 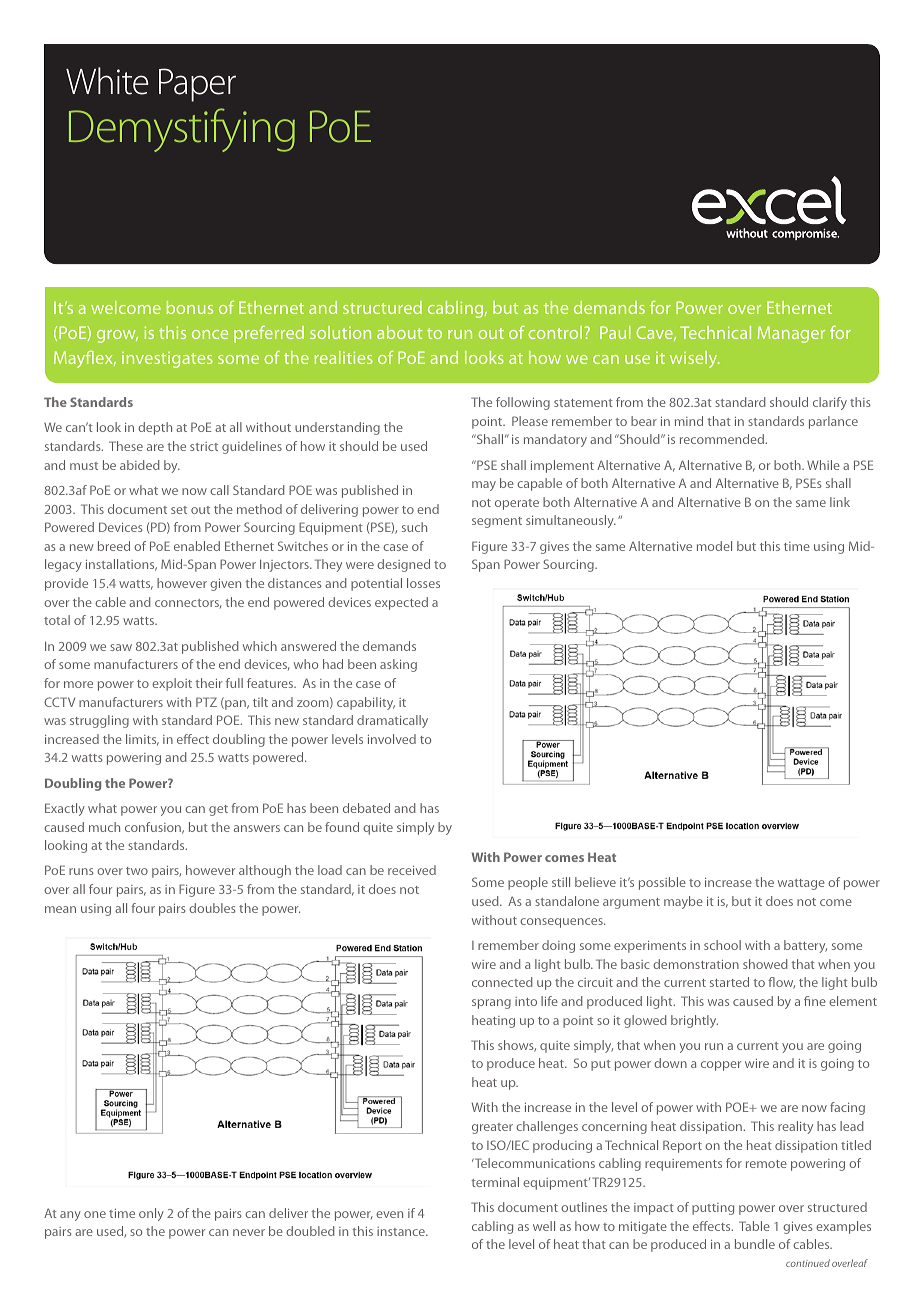 I want to click on Demystifying, so click(x=182, y=130).
